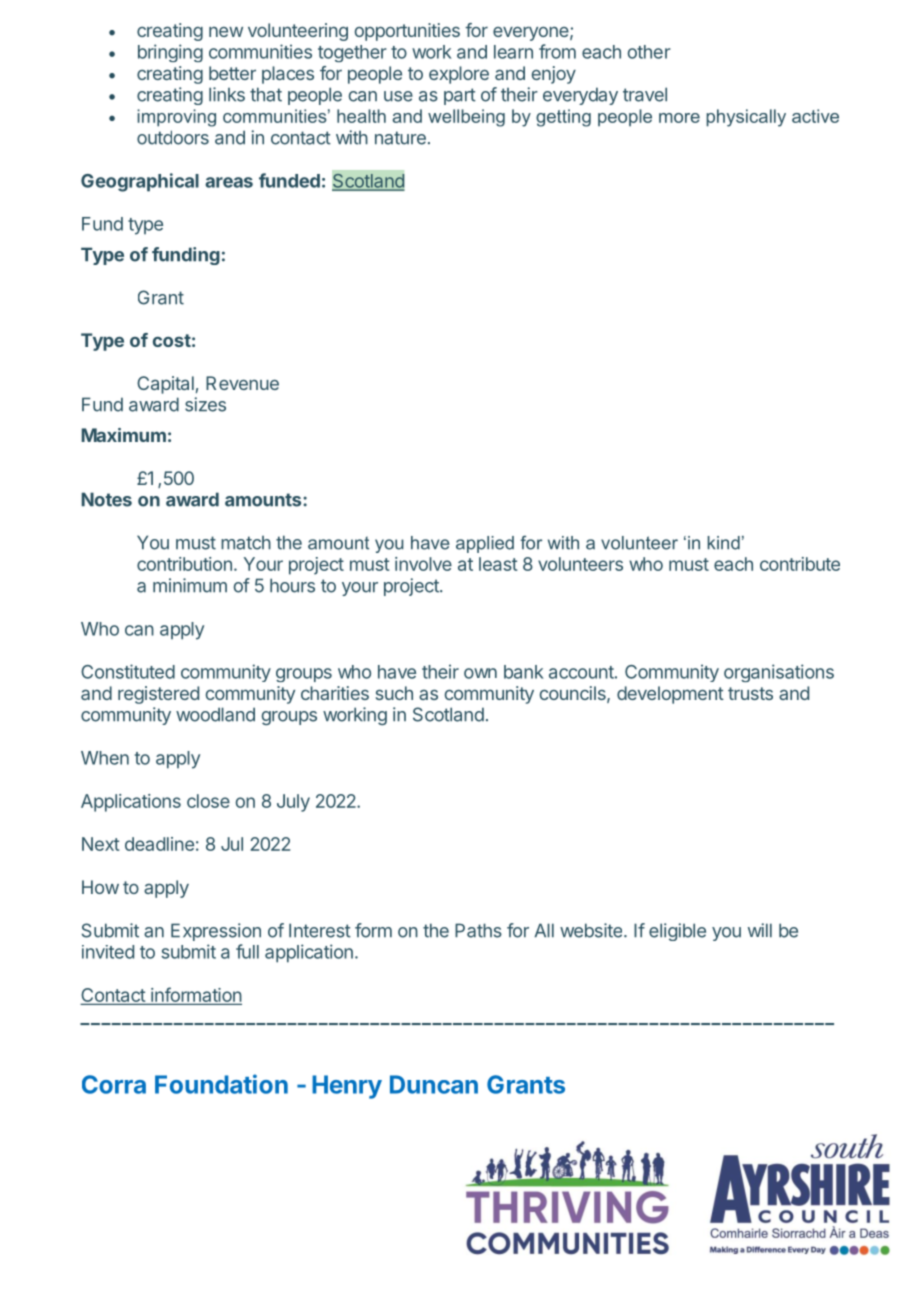 Image resolution: width=924 pixels, height=1307 pixels. What do you see at coordinates (480, 673) in the screenshot?
I see `own` at bounding box center [480, 673].
